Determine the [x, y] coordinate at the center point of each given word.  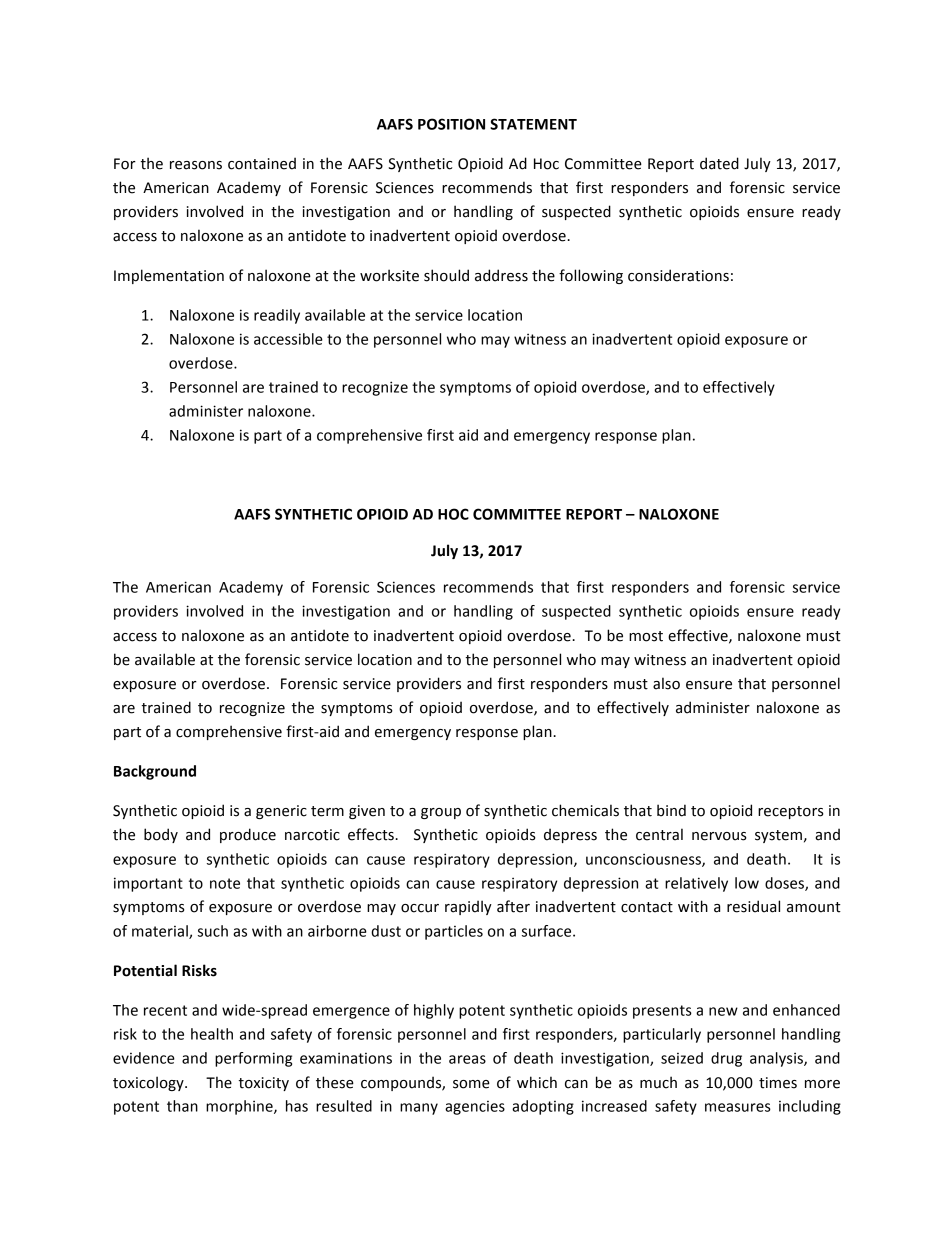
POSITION [451, 124]
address [501, 275]
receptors [791, 812]
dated [719, 163]
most [646, 636]
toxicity [264, 1084]
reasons [196, 165]
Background [155, 772]
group [441, 813]
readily [277, 316]
